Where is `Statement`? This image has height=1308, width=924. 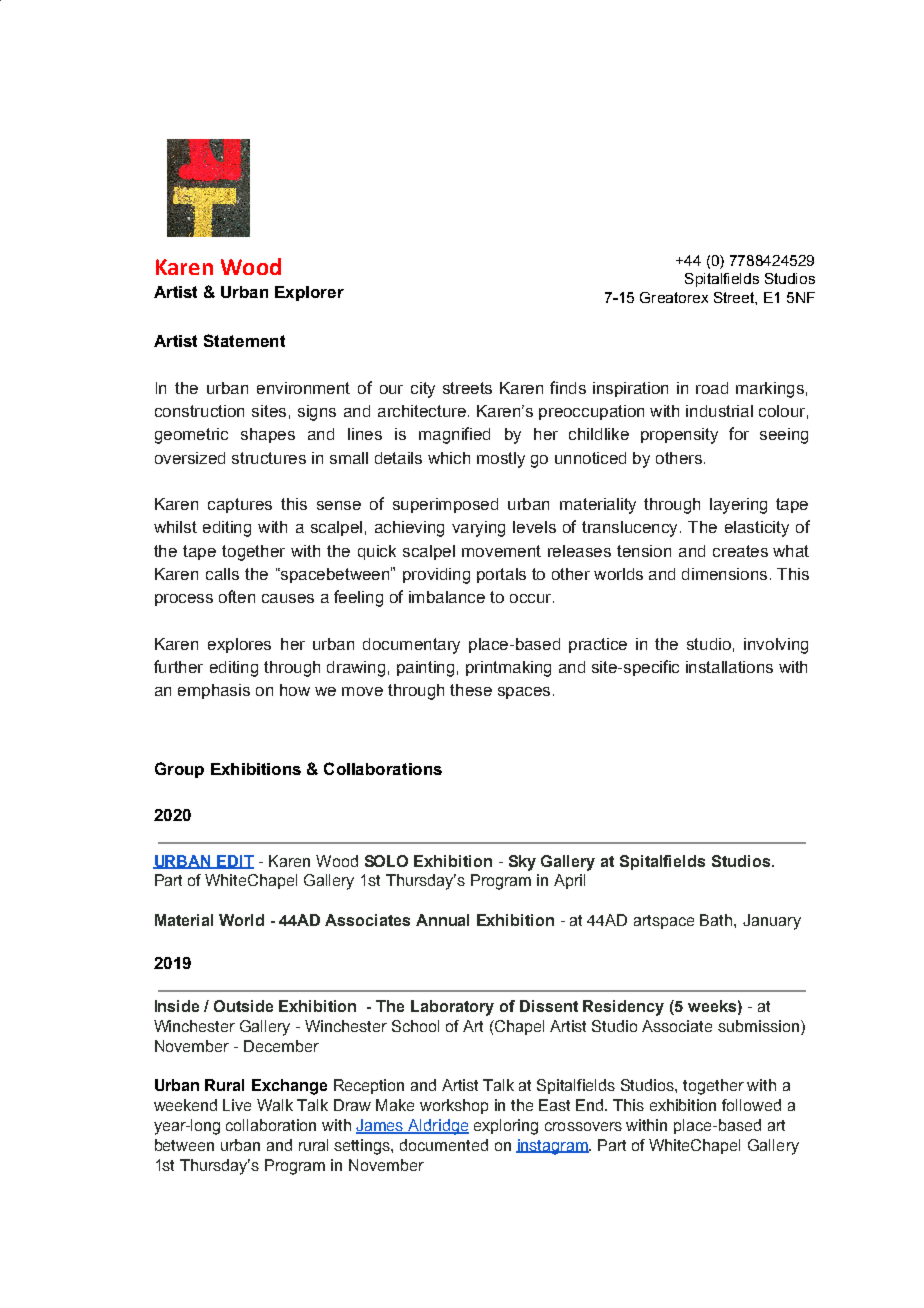
Statement is located at coordinates (244, 340).
